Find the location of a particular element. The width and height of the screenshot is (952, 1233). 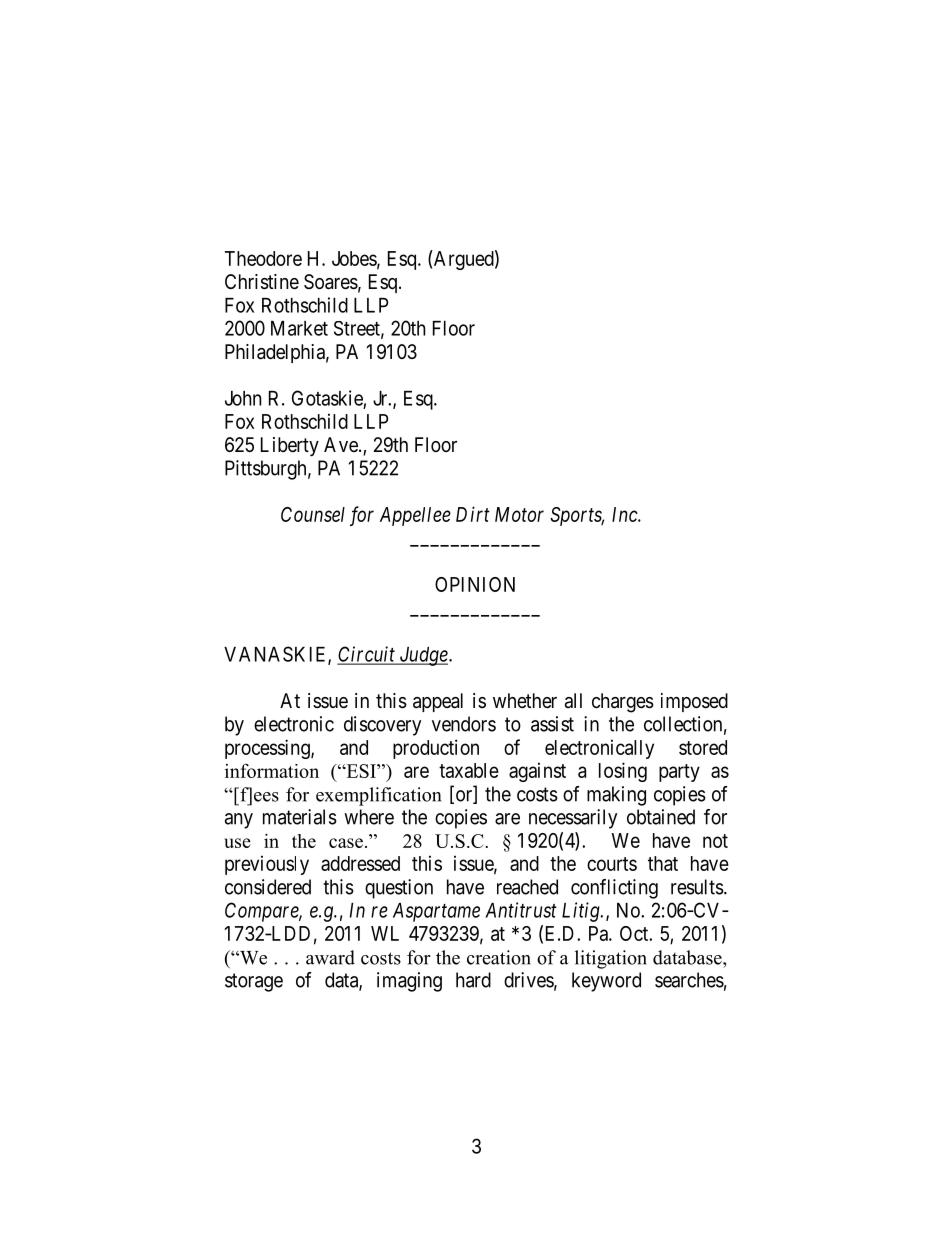

imposed is located at coordinates (694, 702).
